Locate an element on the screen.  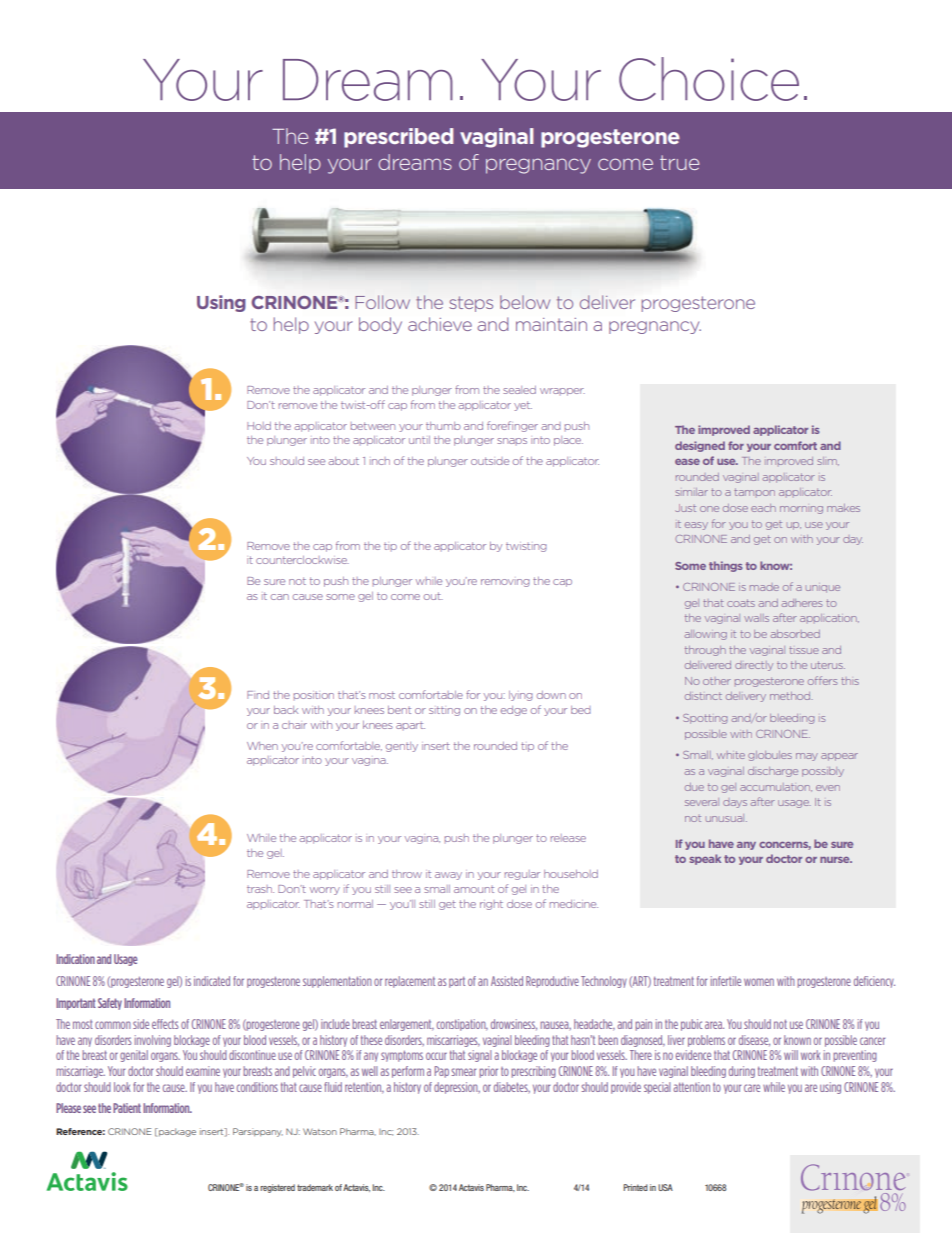
package is located at coordinates (176, 1132).
